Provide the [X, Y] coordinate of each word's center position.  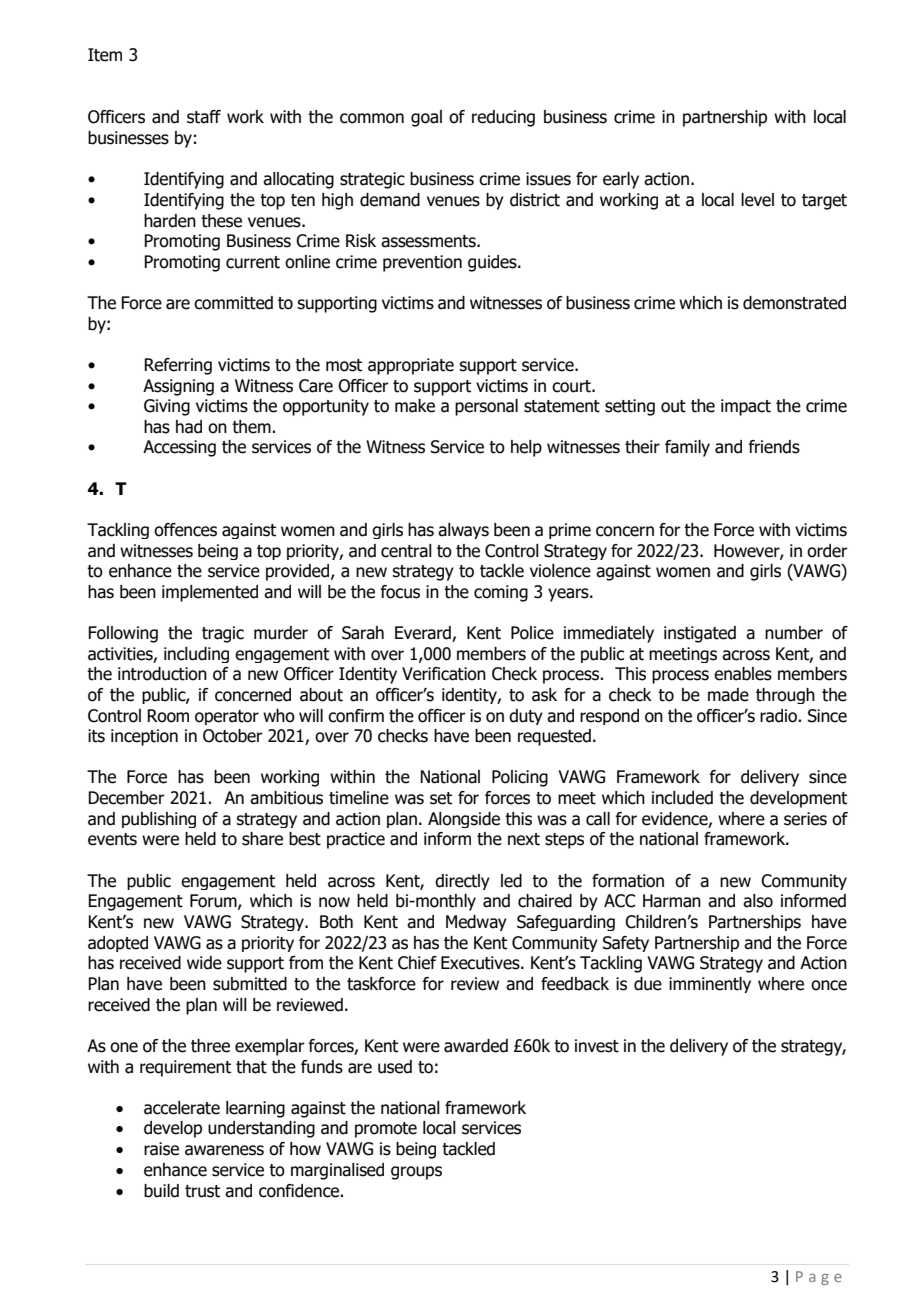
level [757, 200]
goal [426, 118]
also [758, 901]
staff [204, 117]
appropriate [411, 366]
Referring [178, 366]
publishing [159, 820]
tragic [223, 634]
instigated [700, 634]
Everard [424, 634]
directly [462, 882]
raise [161, 1149]
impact [746, 407]
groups [416, 1173]
